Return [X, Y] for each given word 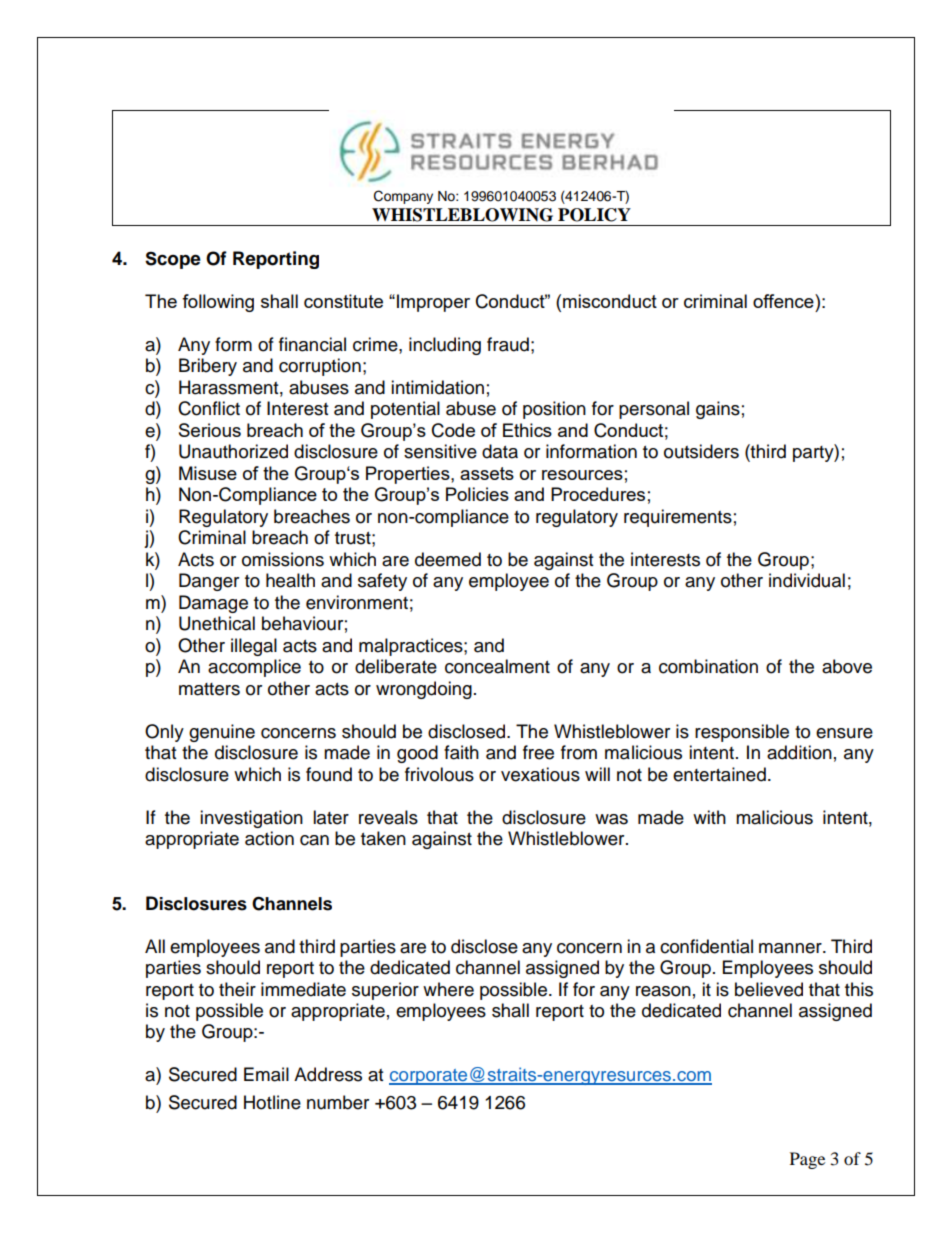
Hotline [272, 1102]
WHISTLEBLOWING [462, 215]
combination [708, 666]
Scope [173, 260]
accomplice [254, 668]
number [338, 1102]
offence [784, 301]
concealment [497, 666]
